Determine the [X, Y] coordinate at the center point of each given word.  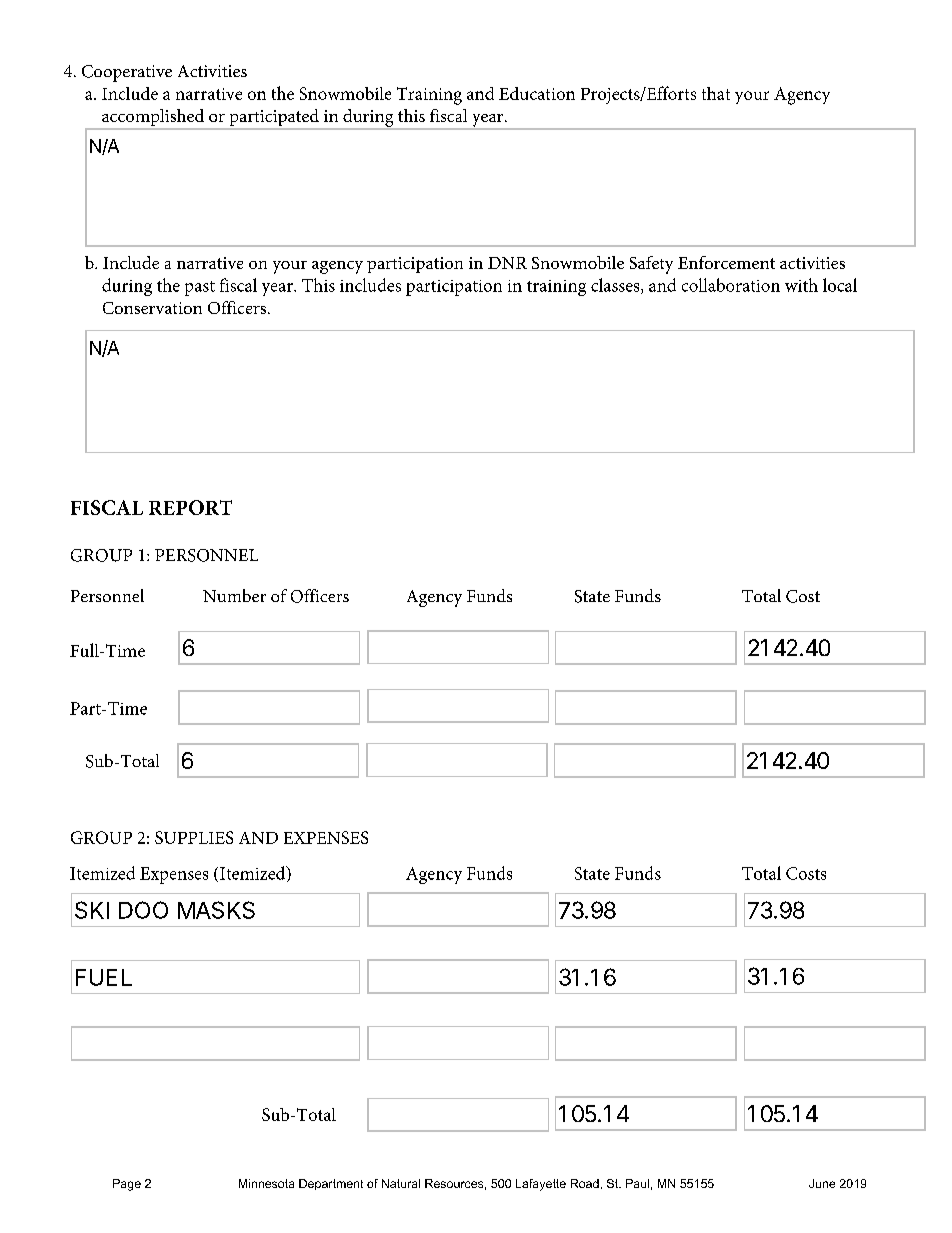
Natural [401, 1183]
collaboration [731, 285]
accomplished [153, 119]
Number [234, 595]
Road [585, 1183]
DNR [507, 263]
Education [537, 93]
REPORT [190, 507]
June [822, 1183]
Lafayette [541, 1185]
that [716, 93]
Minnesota [266, 1183]
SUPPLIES [194, 837]
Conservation [152, 308]
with [801, 285]
